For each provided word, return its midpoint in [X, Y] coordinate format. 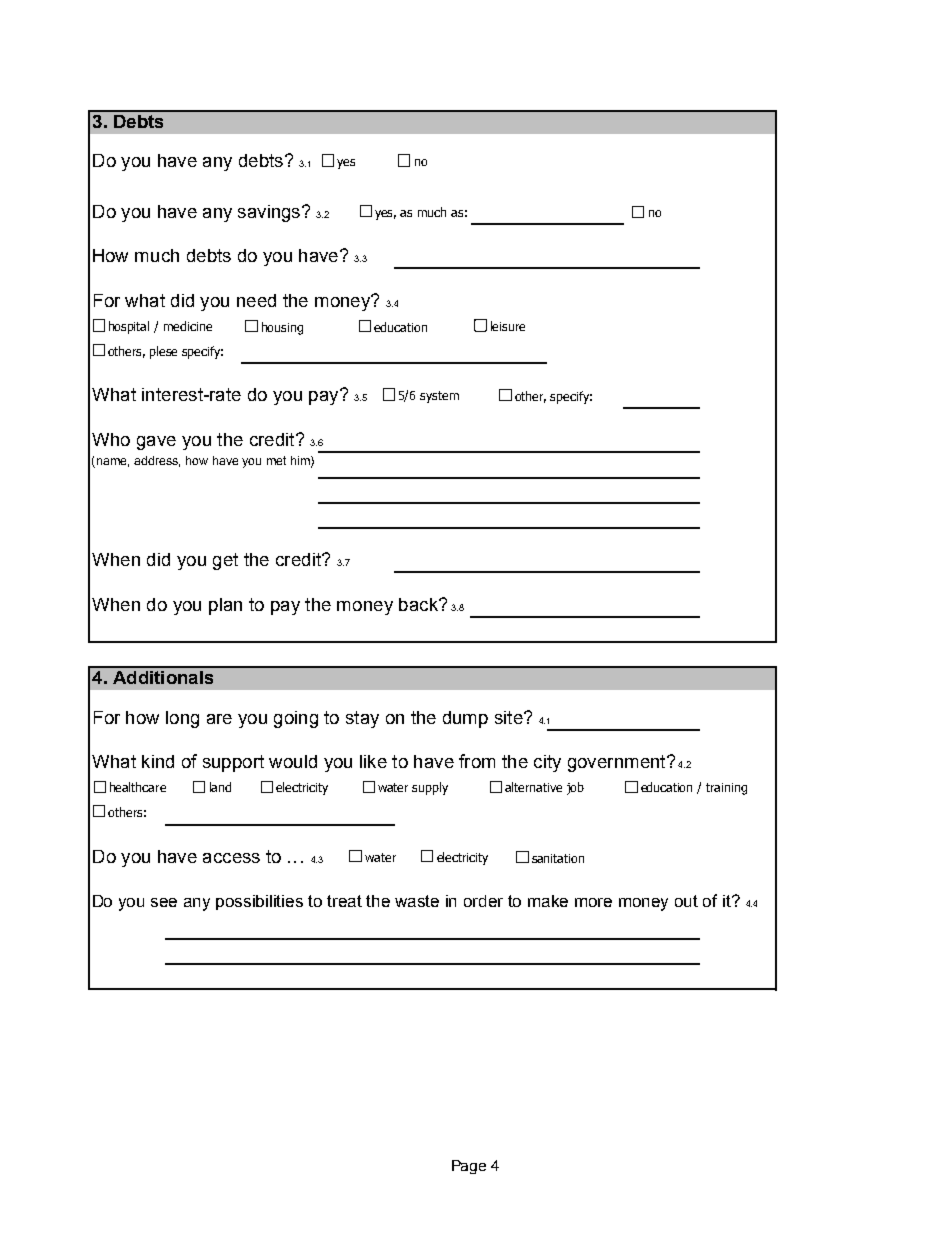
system [439, 397]
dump [465, 719]
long [182, 719]
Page [469, 1167]
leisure [508, 326]
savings [269, 213]
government [618, 763]
